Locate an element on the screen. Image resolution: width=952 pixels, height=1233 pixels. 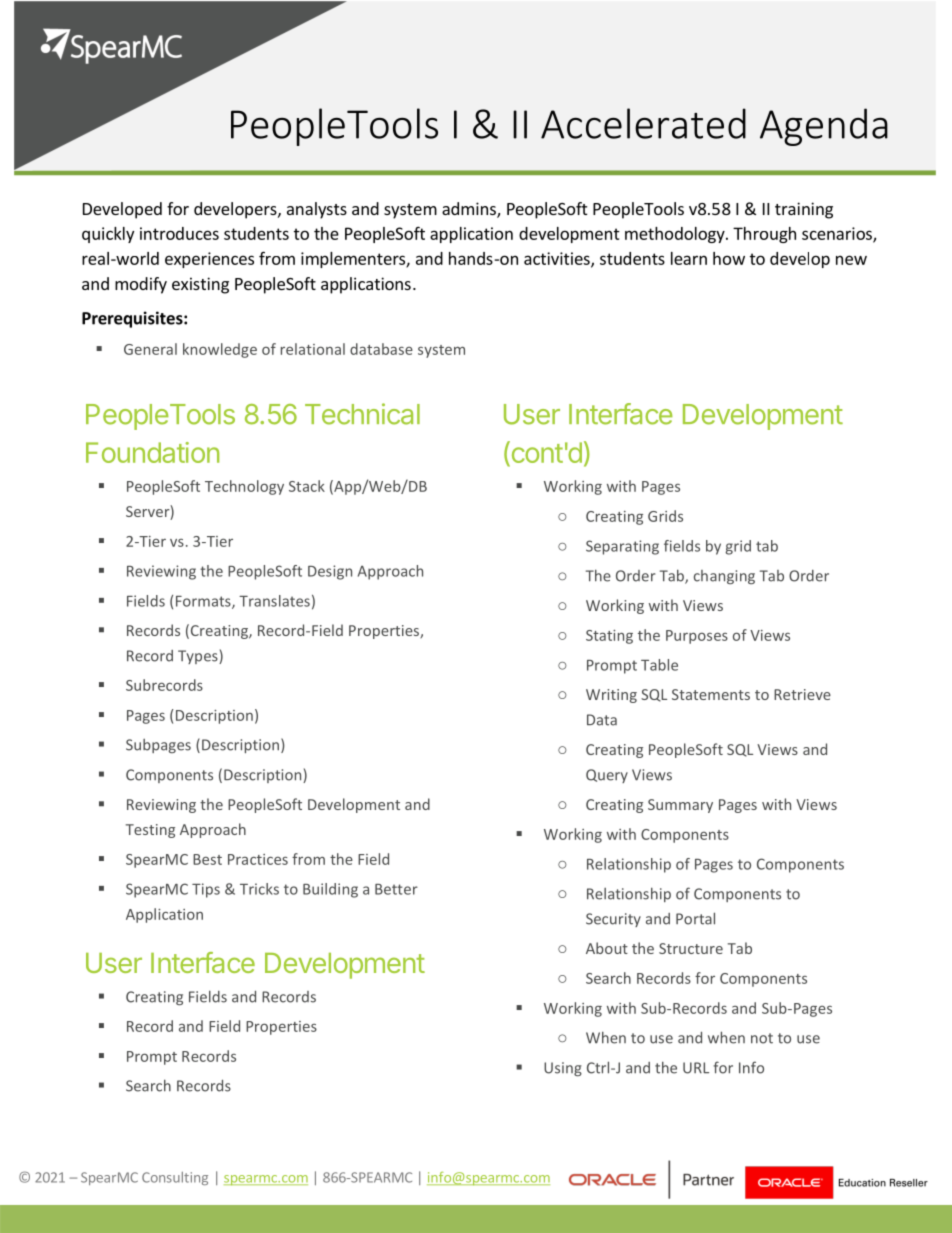
Agenda is located at coordinates (824, 127).
